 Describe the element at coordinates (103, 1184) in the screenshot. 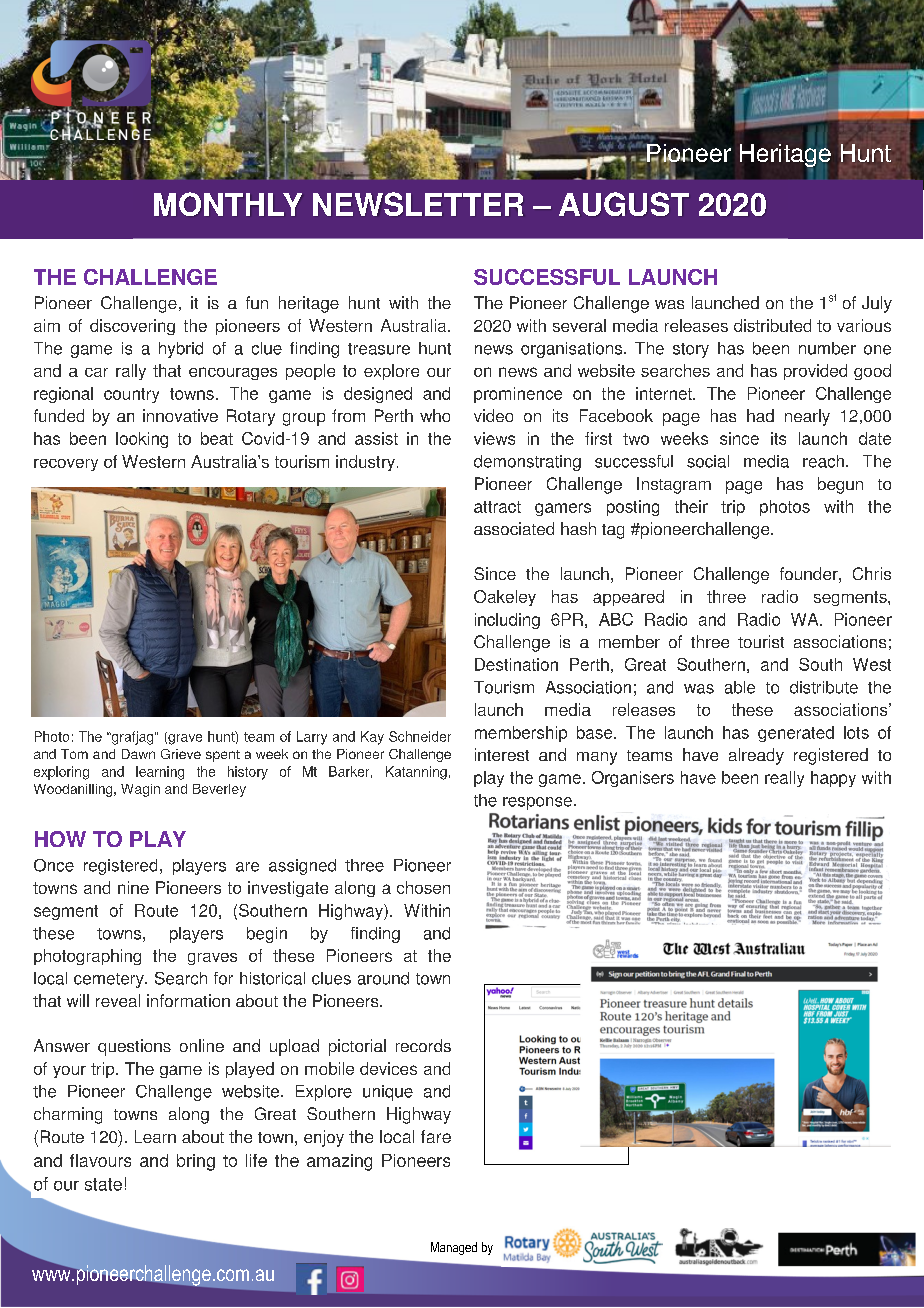

I see `state` at that location.
